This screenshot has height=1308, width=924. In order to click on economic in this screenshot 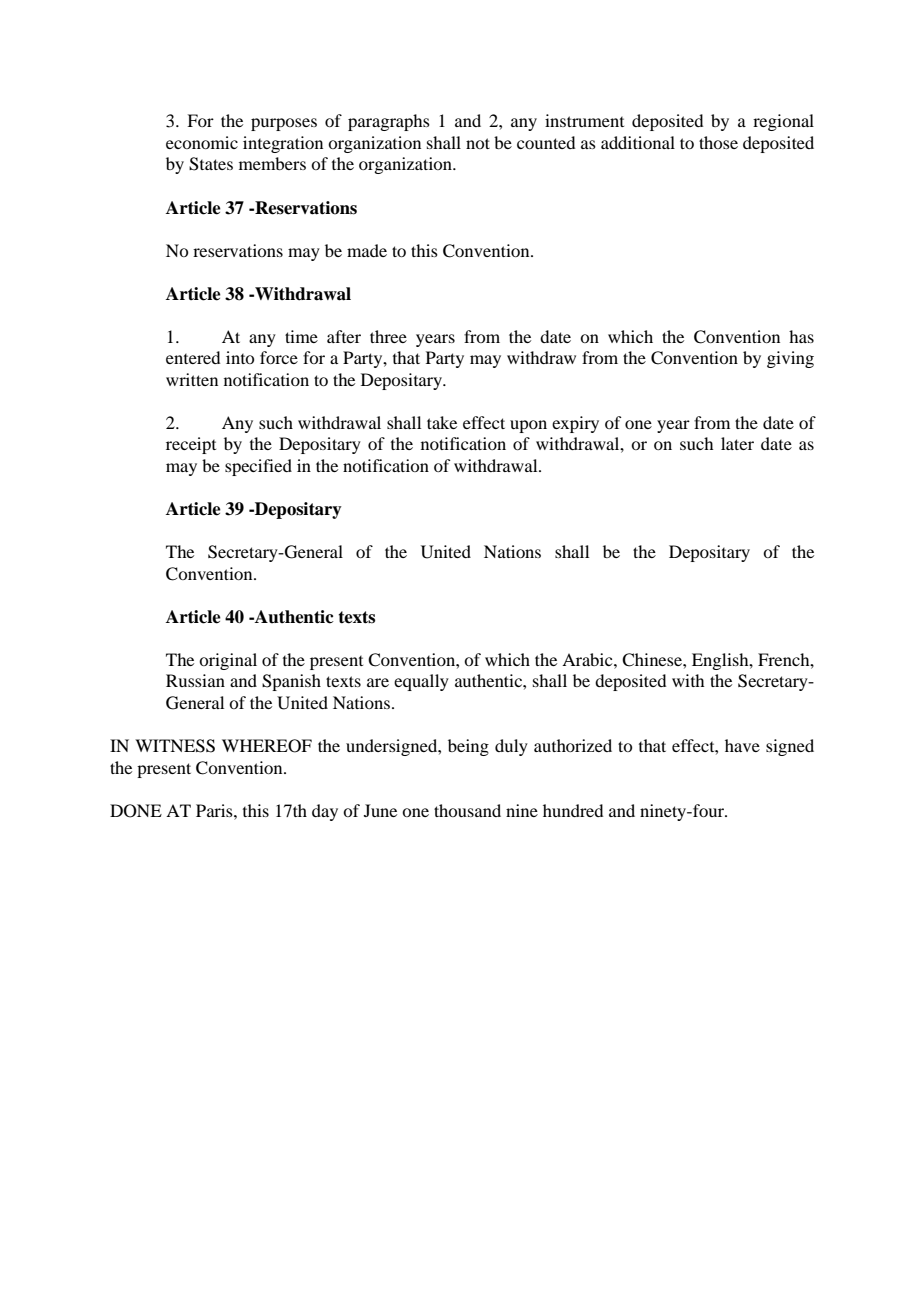, I will do `click(202, 142)`.
